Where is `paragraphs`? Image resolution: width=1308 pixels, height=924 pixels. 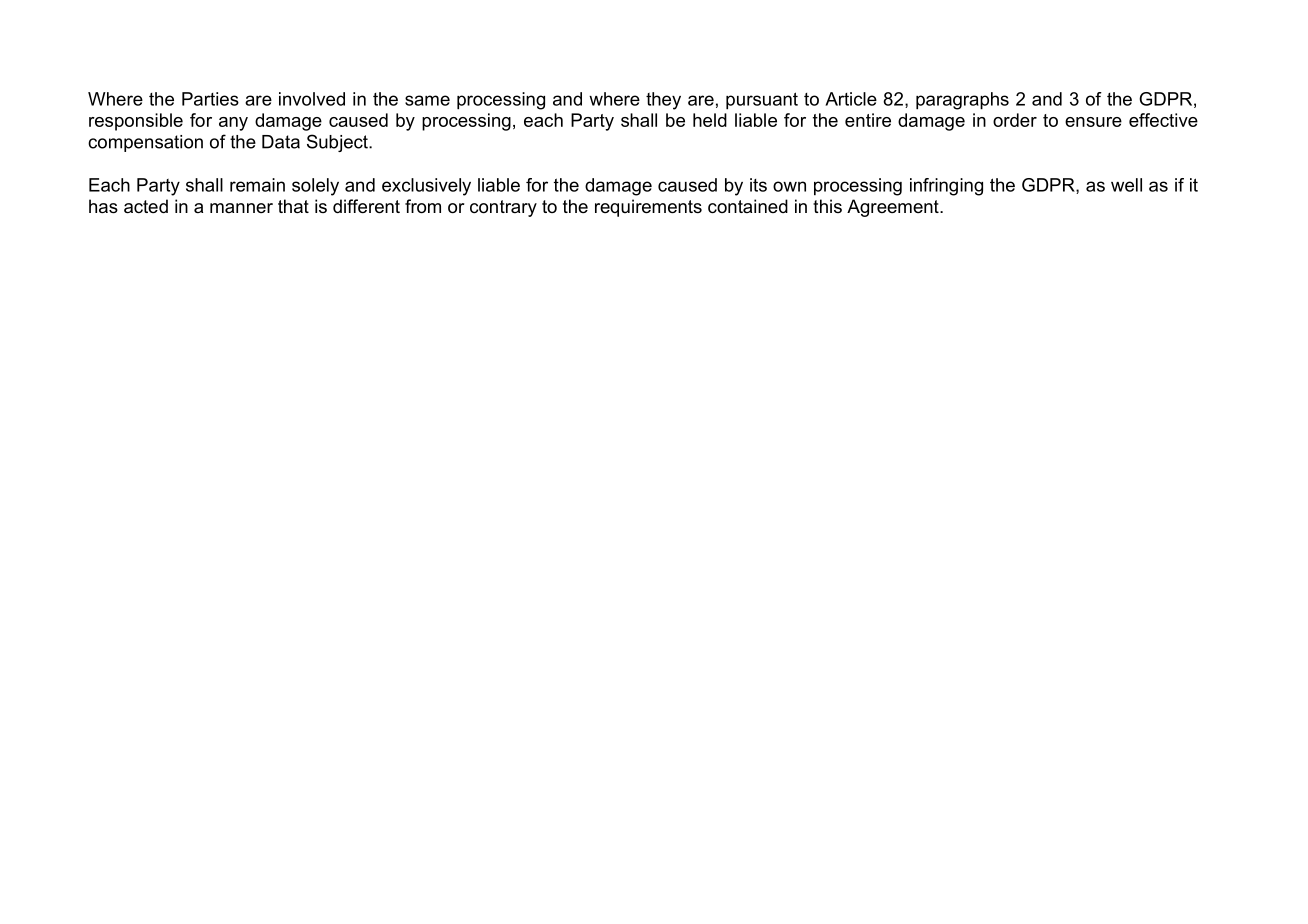
paragraphs is located at coordinates (962, 101).
